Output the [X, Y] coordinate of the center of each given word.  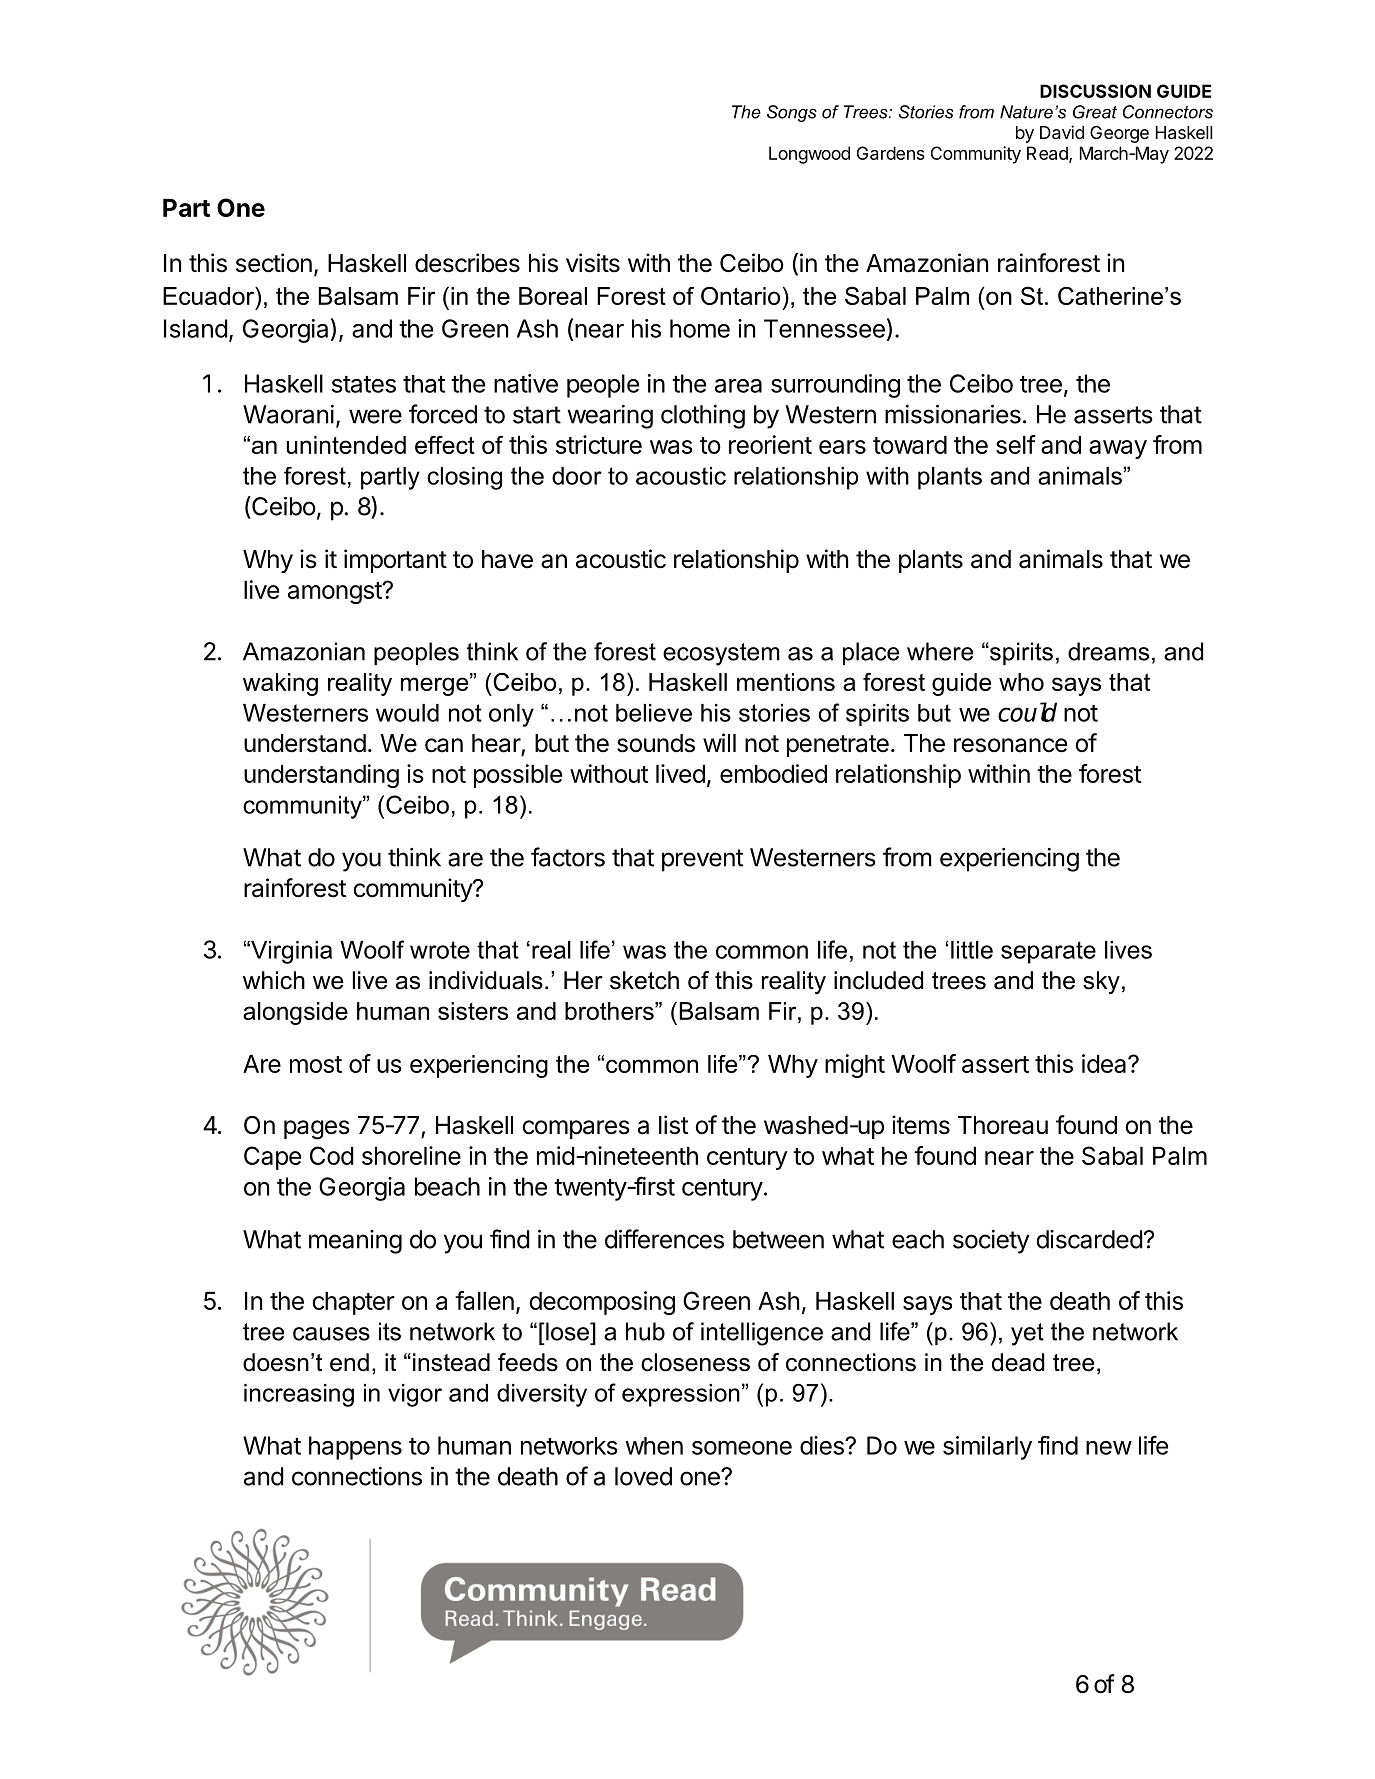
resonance [1010, 745]
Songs [792, 113]
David [1062, 132]
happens [355, 1448]
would [407, 713]
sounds [656, 743]
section [274, 263]
